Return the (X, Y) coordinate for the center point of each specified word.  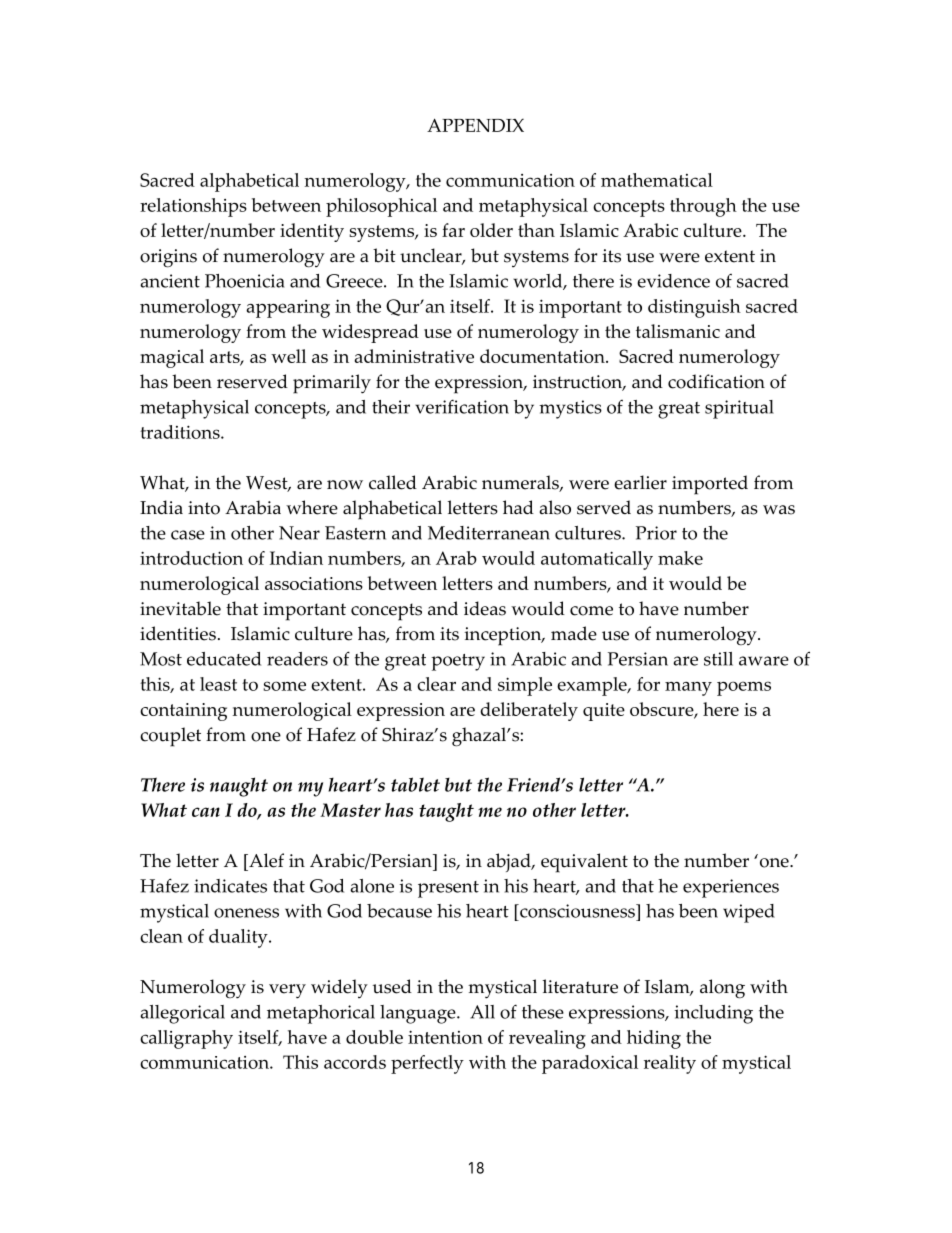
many (688, 689)
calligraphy (186, 1039)
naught (239, 787)
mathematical (657, 180)
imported (710, 485)
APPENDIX (475, 125)
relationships (193, 207)
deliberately (529, 711)
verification (462, 406)
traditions (181, 432)
